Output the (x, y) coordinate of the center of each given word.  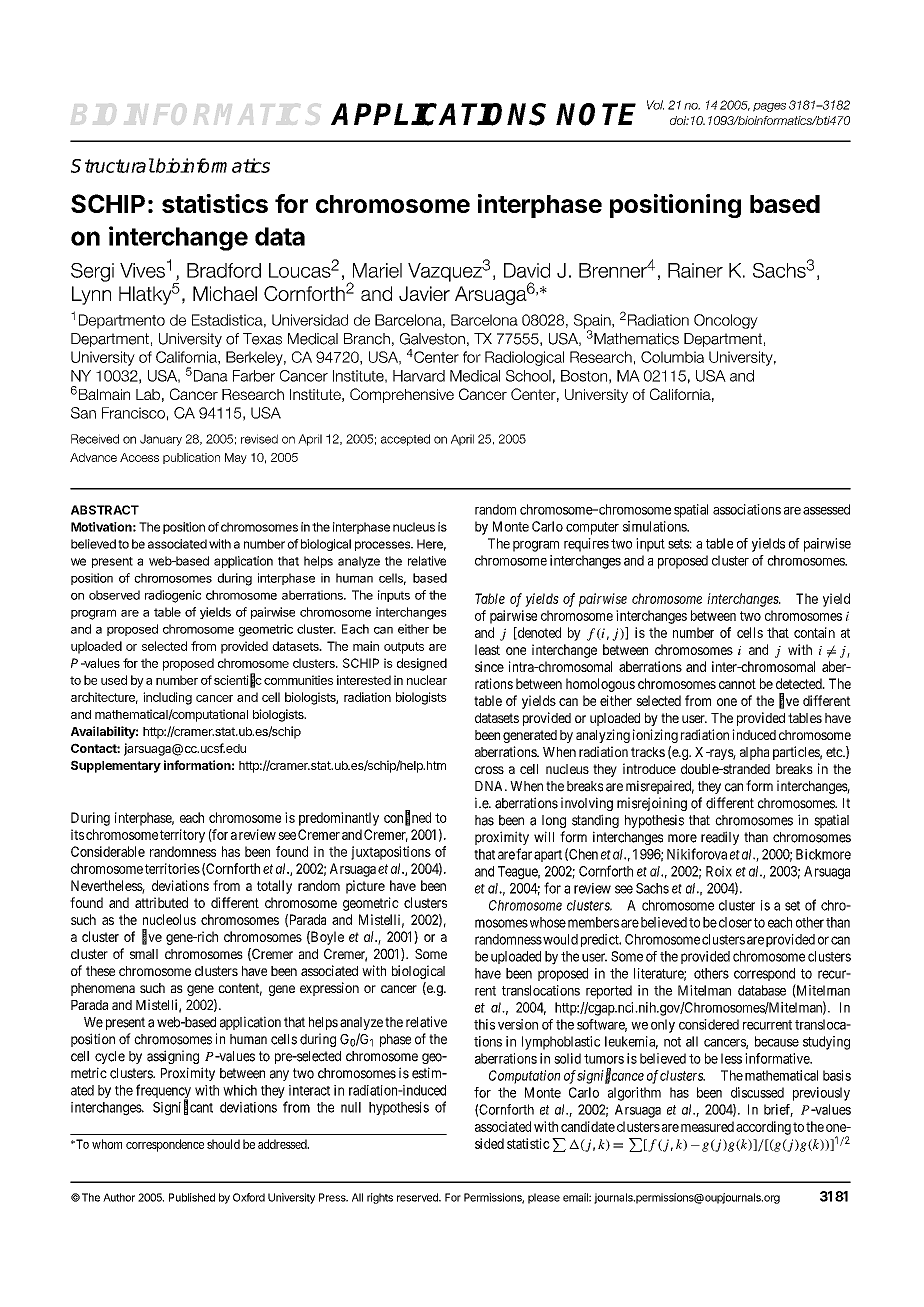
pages (769, 107)
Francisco (133, 413)
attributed (161, 902)
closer (735, 922)
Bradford (224, 270)
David (527, 270)
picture (365, 887)
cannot (737, 684)
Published (192, 1197)
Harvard (419, 376)
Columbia (672, 357)
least (487, 649)
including (167, 698)
